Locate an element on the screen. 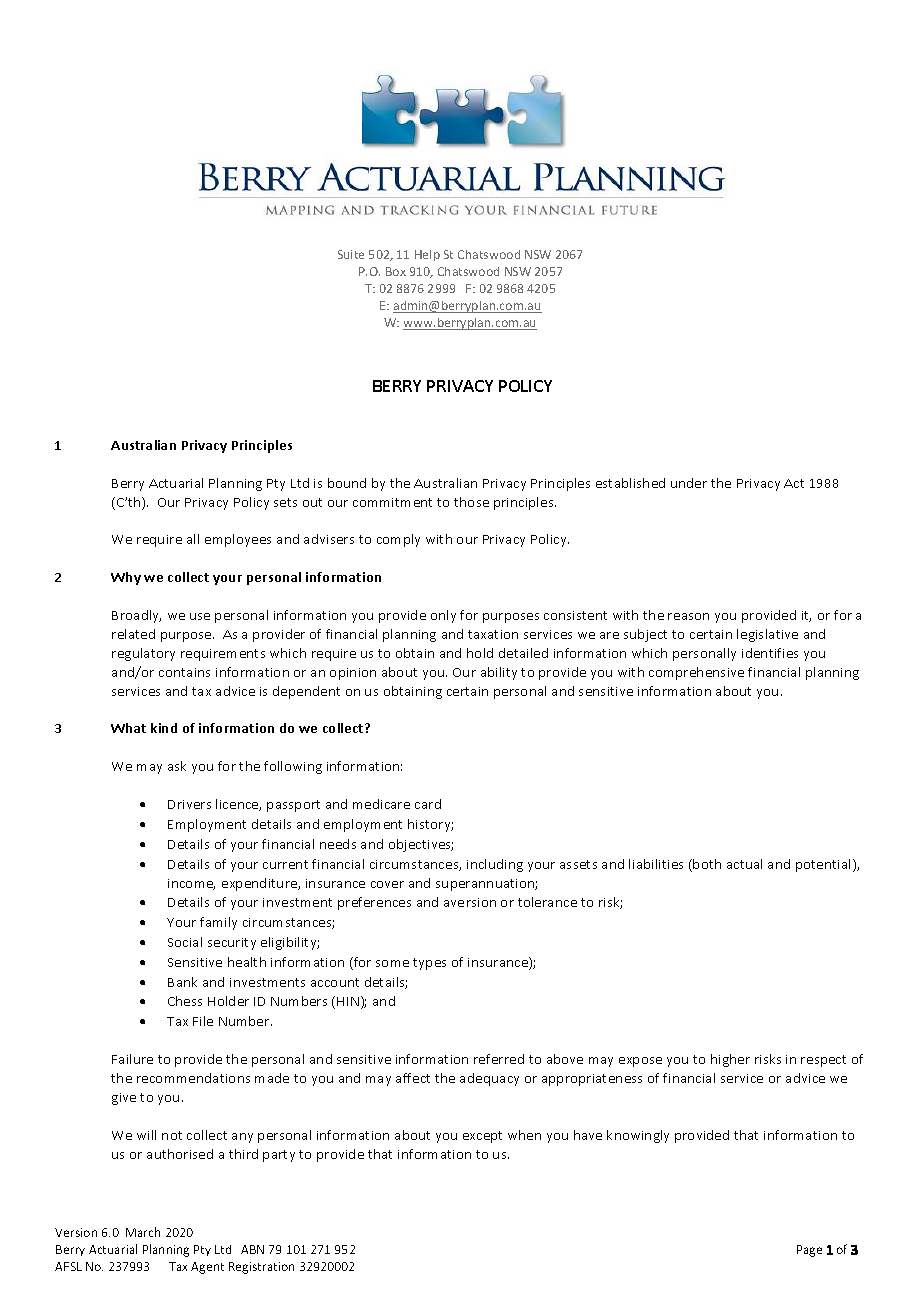  employees is located at coordinates (238, 540).
